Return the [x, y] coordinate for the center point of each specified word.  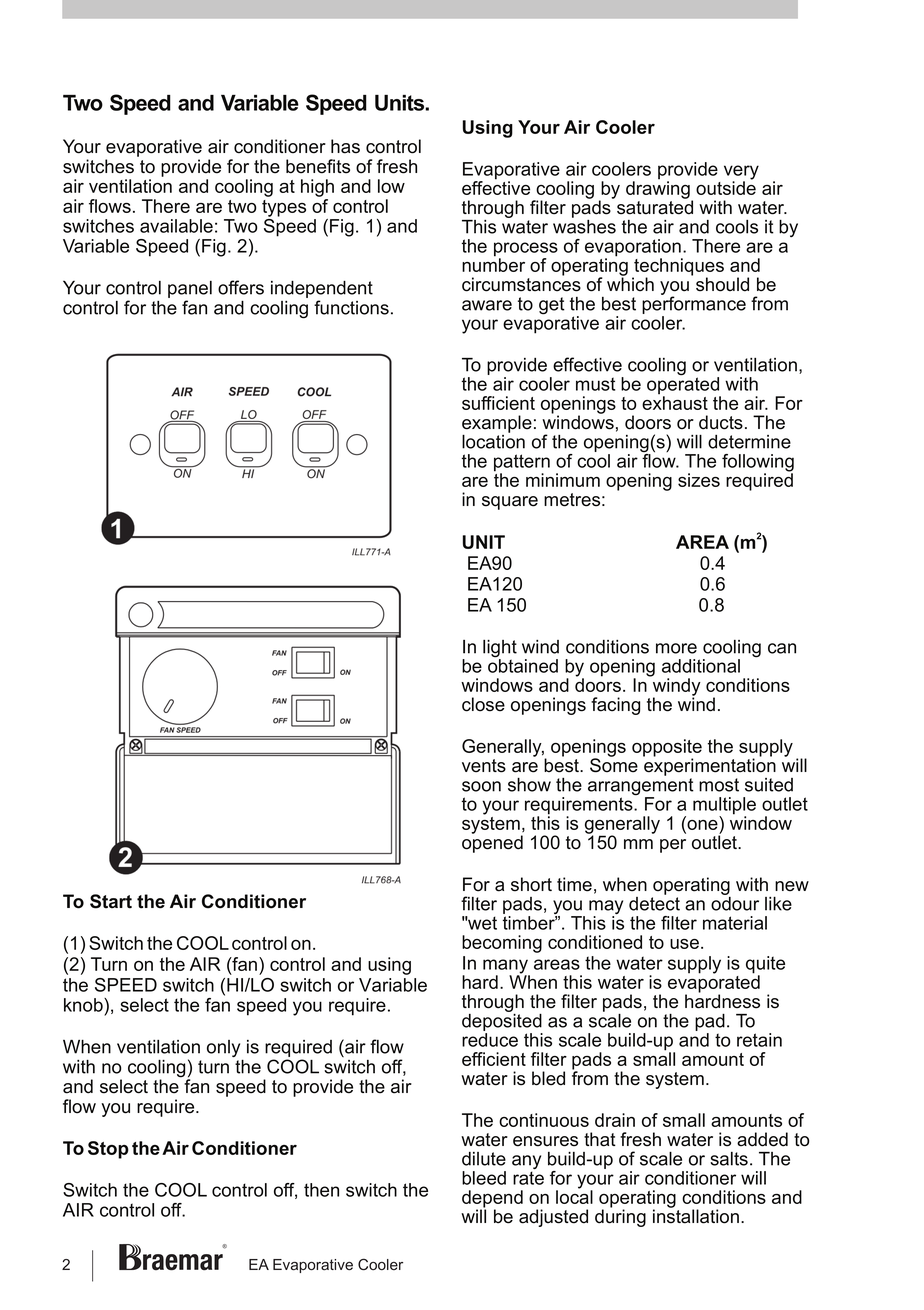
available [176, 226]
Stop [108, 1150]
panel [190, 291]
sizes [699, 480]
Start [111, 901]
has [345, 146]
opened [492, 843]
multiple [724, 807]
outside [726, 187]
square [510, 503]
